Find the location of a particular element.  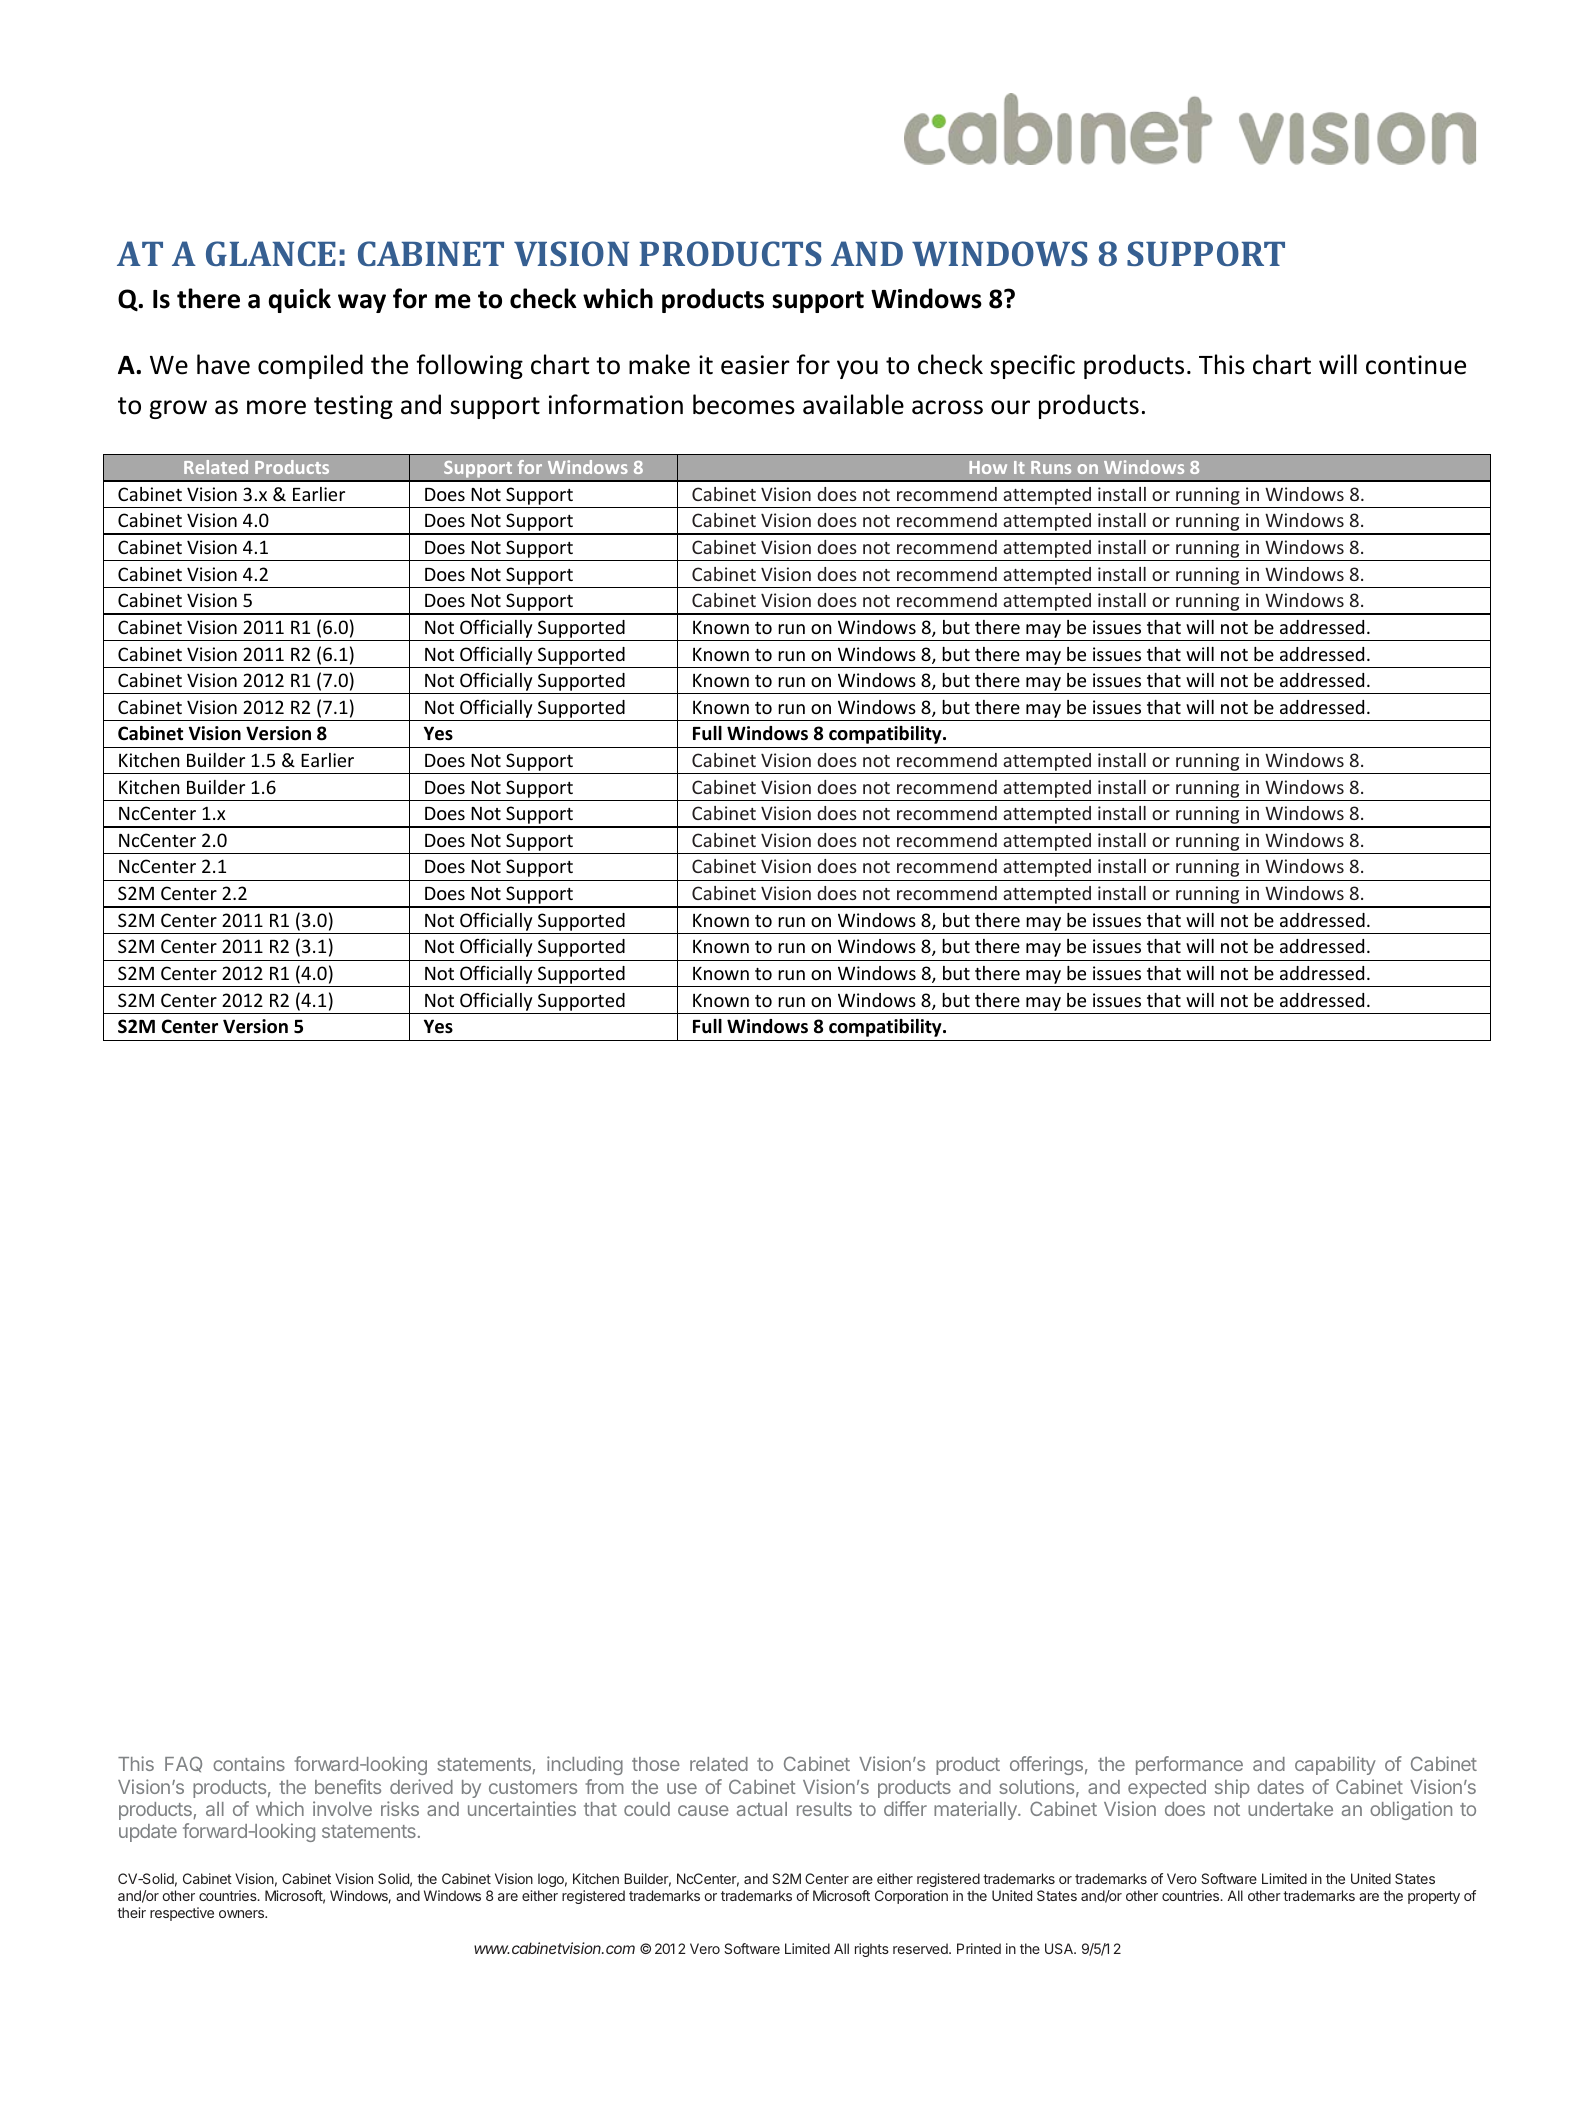

respective is located at coordinates (182, 1914).
